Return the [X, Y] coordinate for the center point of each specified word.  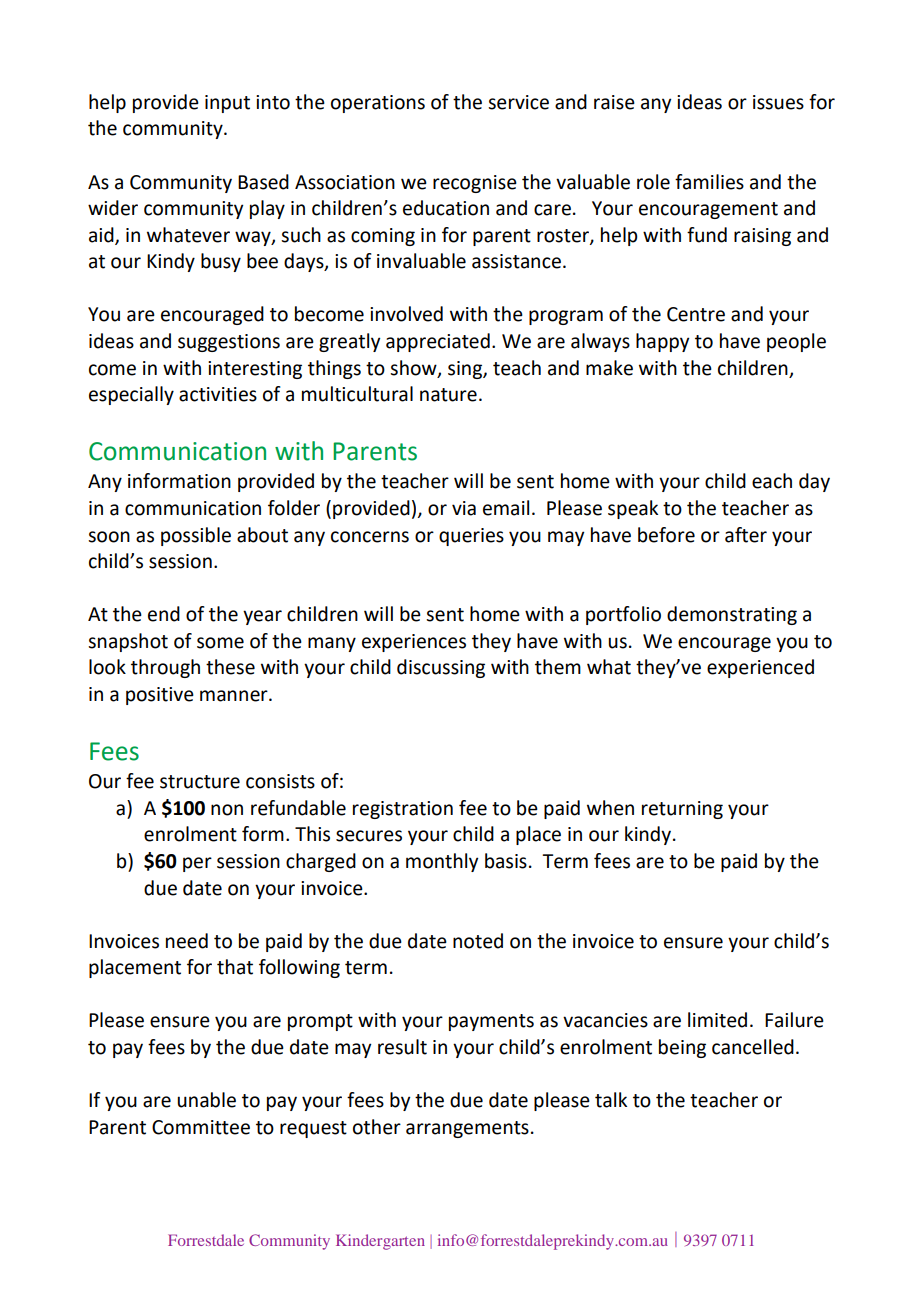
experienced [760, 668]
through [165, 668]
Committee [201, 1127]
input [227, 104]
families [709, 182]
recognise [475, 184]
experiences [414, 643]
